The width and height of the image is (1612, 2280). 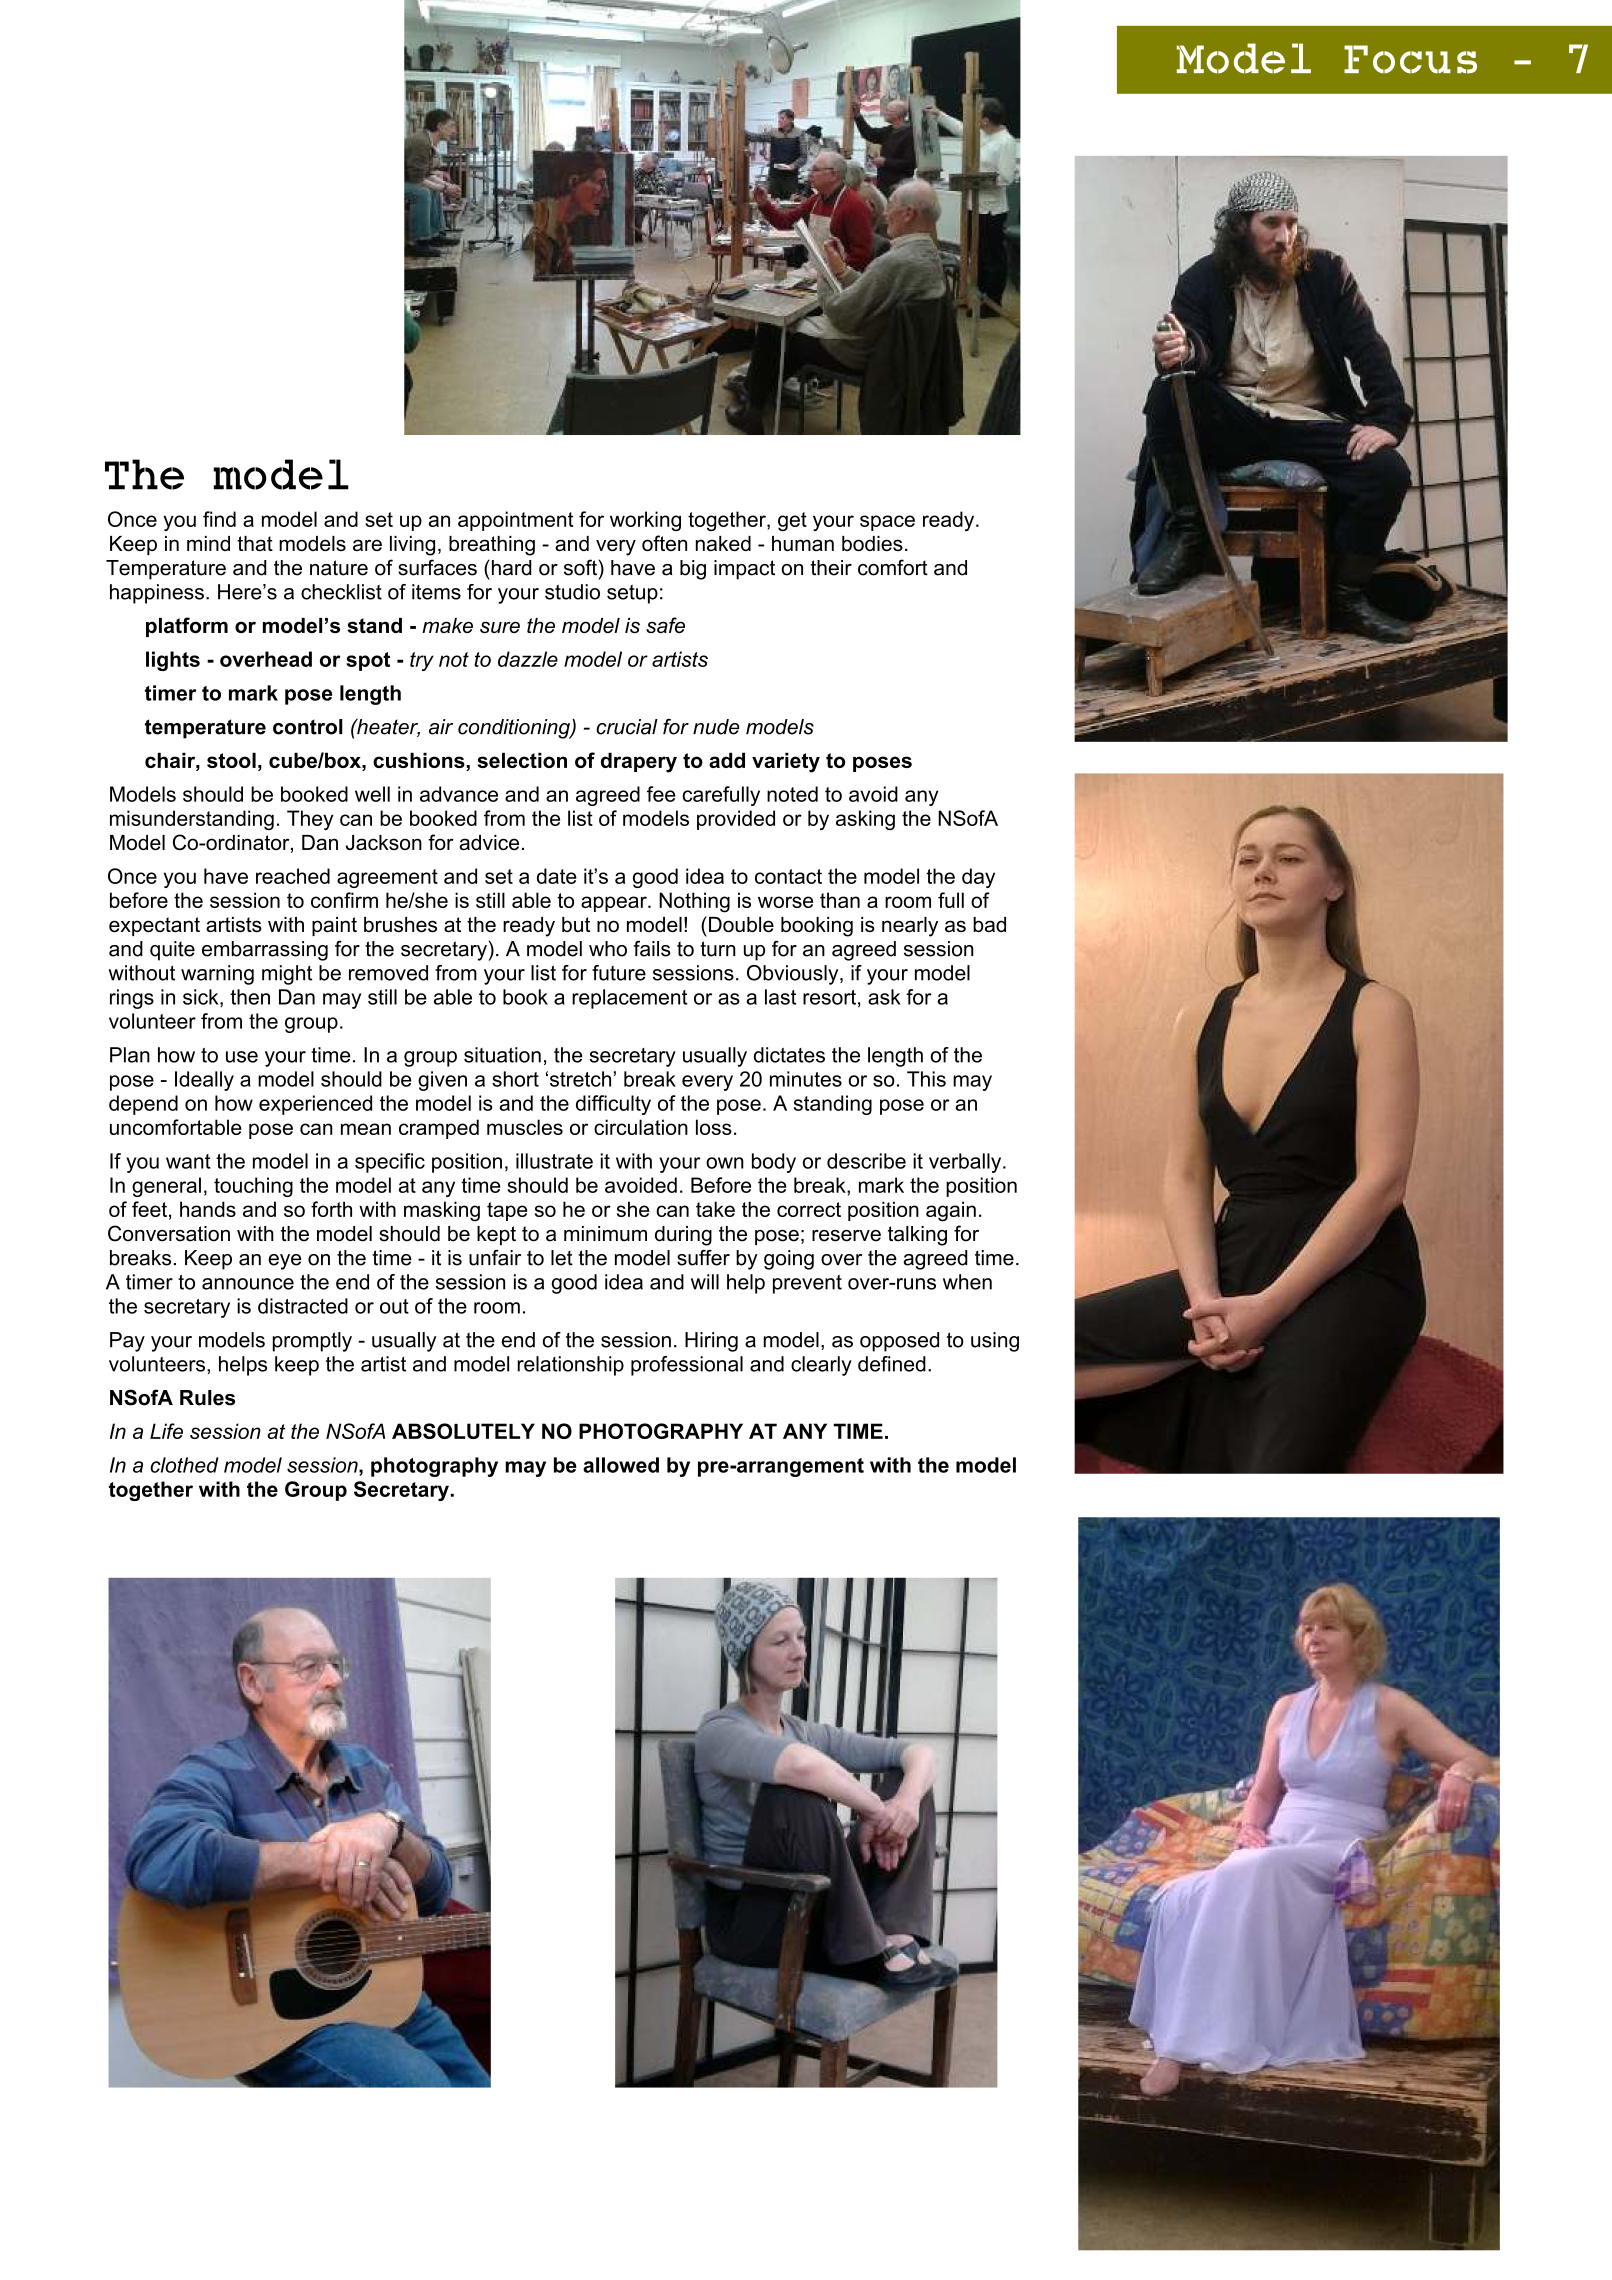 What do you see at coordinates (1410, 59) in the image?
I see `Focus` at bounding box center [1410, 59].
